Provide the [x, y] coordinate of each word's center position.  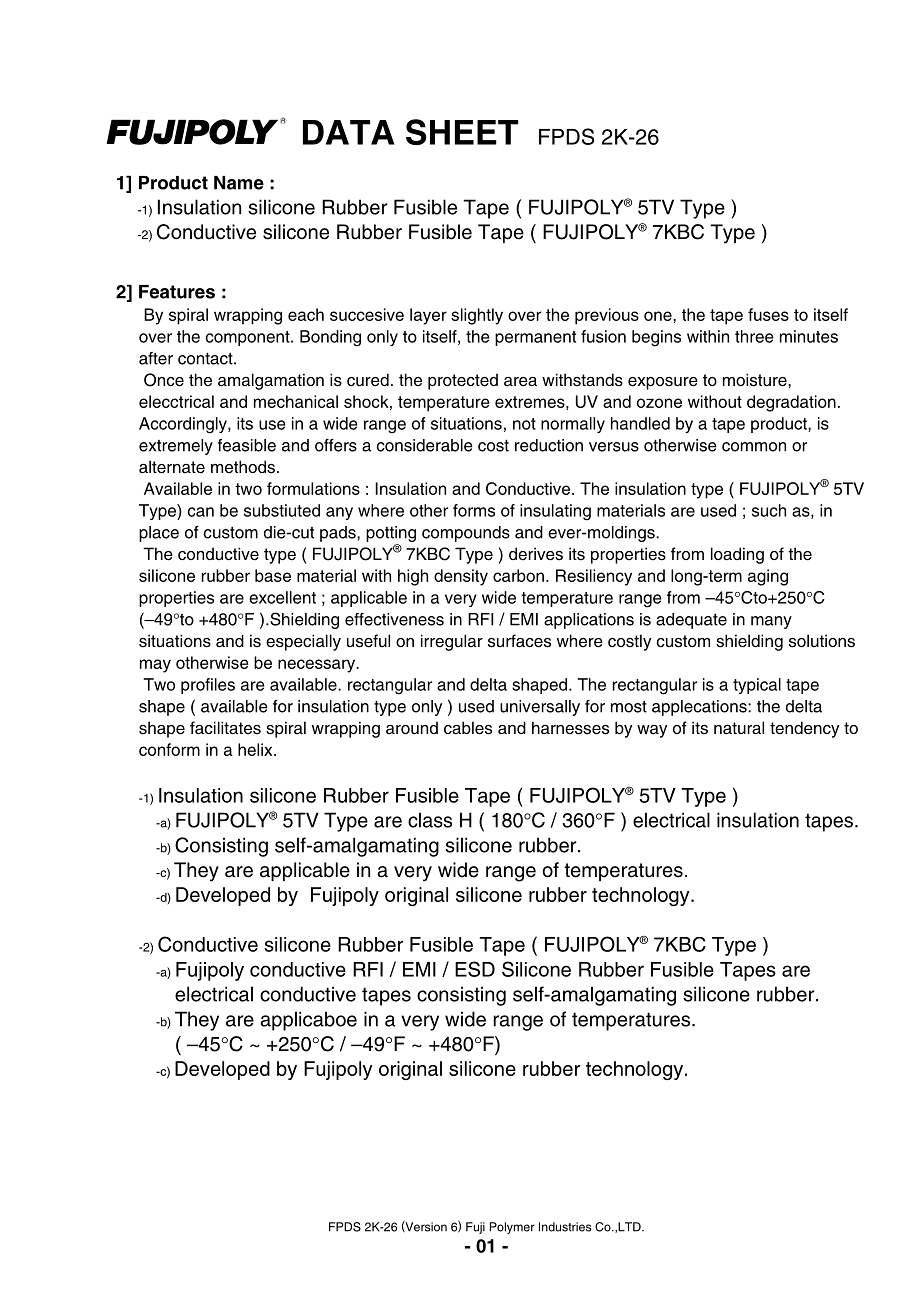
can [200, 512]
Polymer [512, 1228]
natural [739, 728]
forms [474, 510]
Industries [565, 1227]
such [769, 510]
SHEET [462, 132]
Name [239, 183]
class [430, 820]
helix [256, 749]
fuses [768, 314]
